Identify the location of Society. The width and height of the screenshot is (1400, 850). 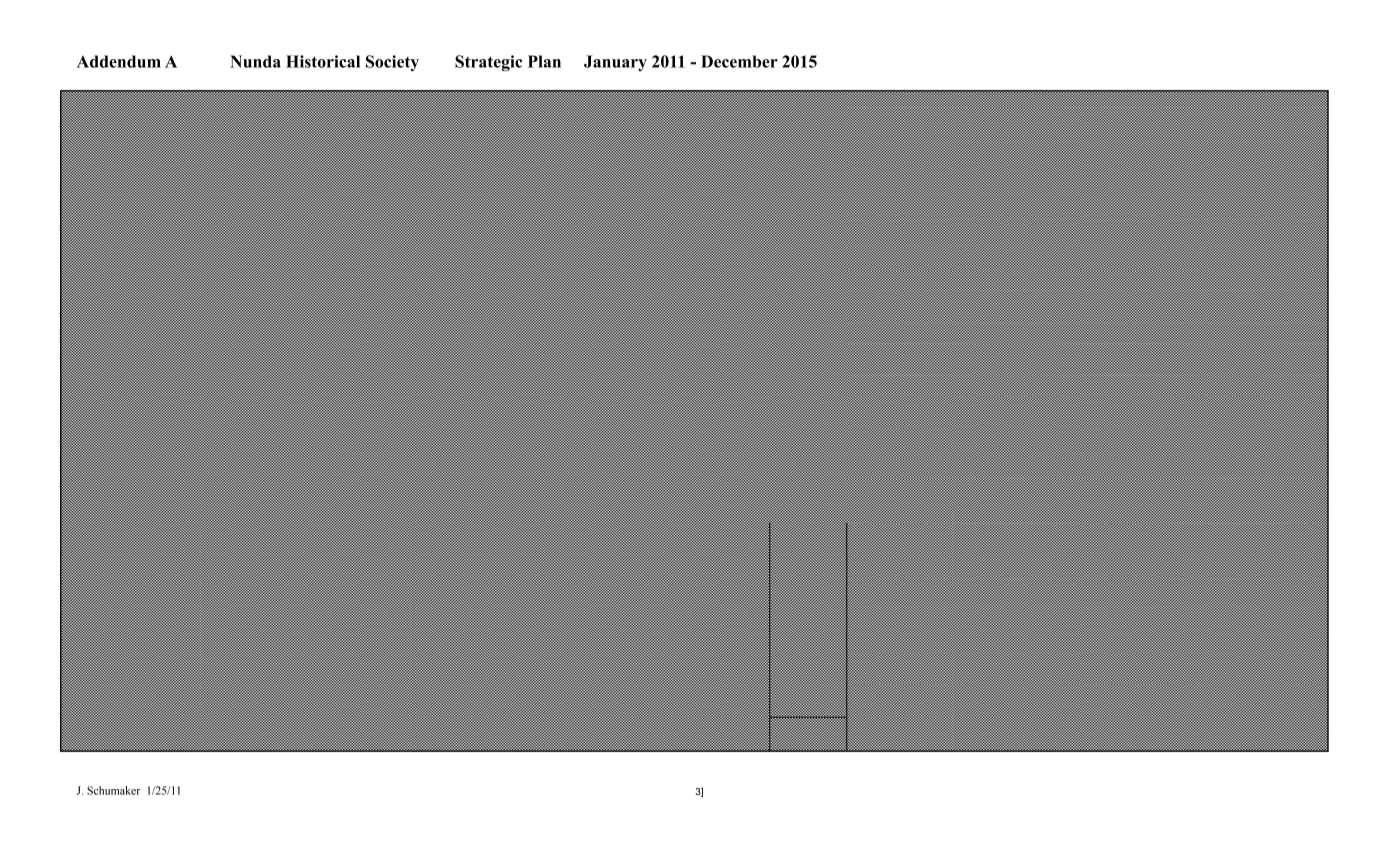
(392, 63).
